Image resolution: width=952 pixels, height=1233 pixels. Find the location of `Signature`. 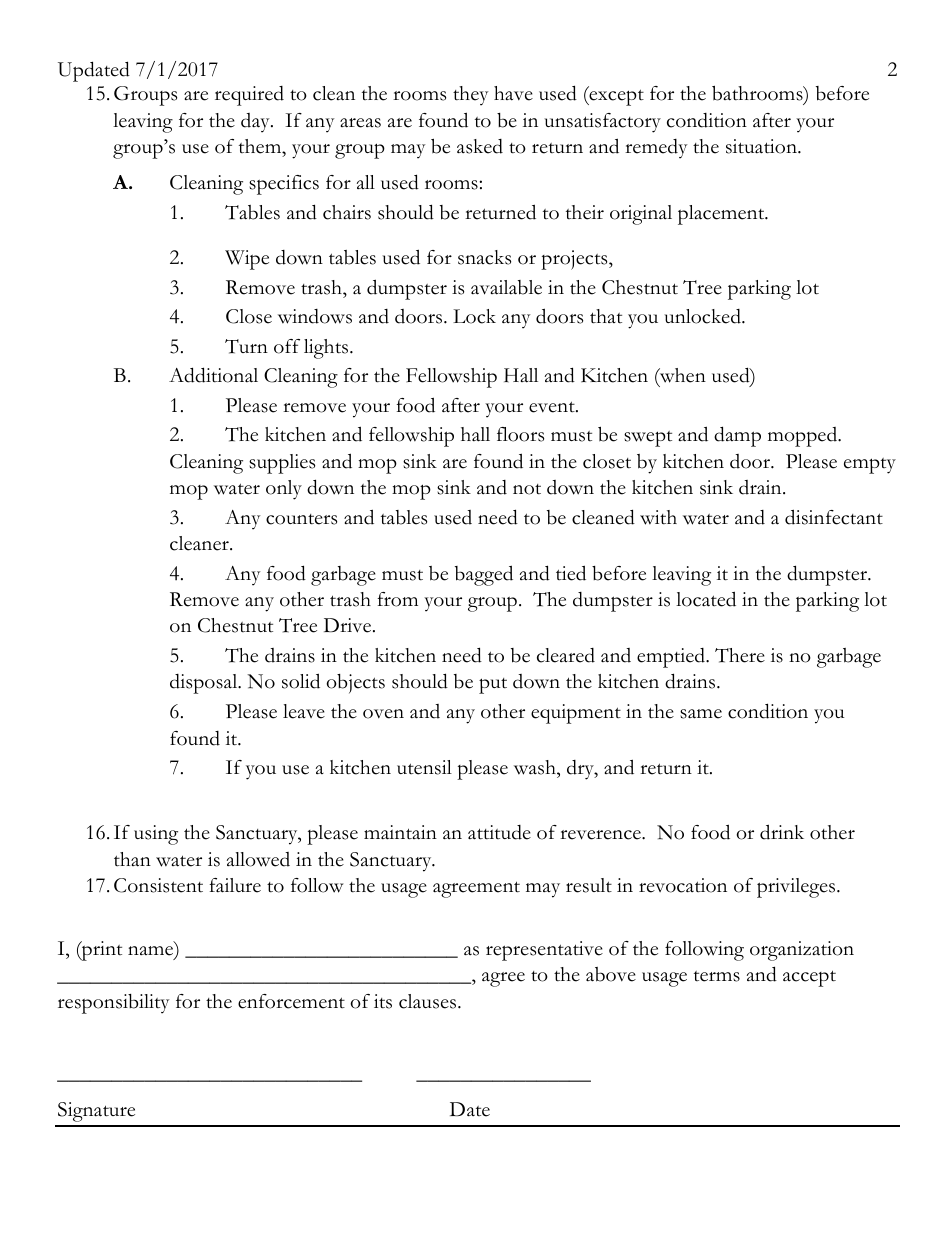

Signature is located at coordinates (96, 1112).
